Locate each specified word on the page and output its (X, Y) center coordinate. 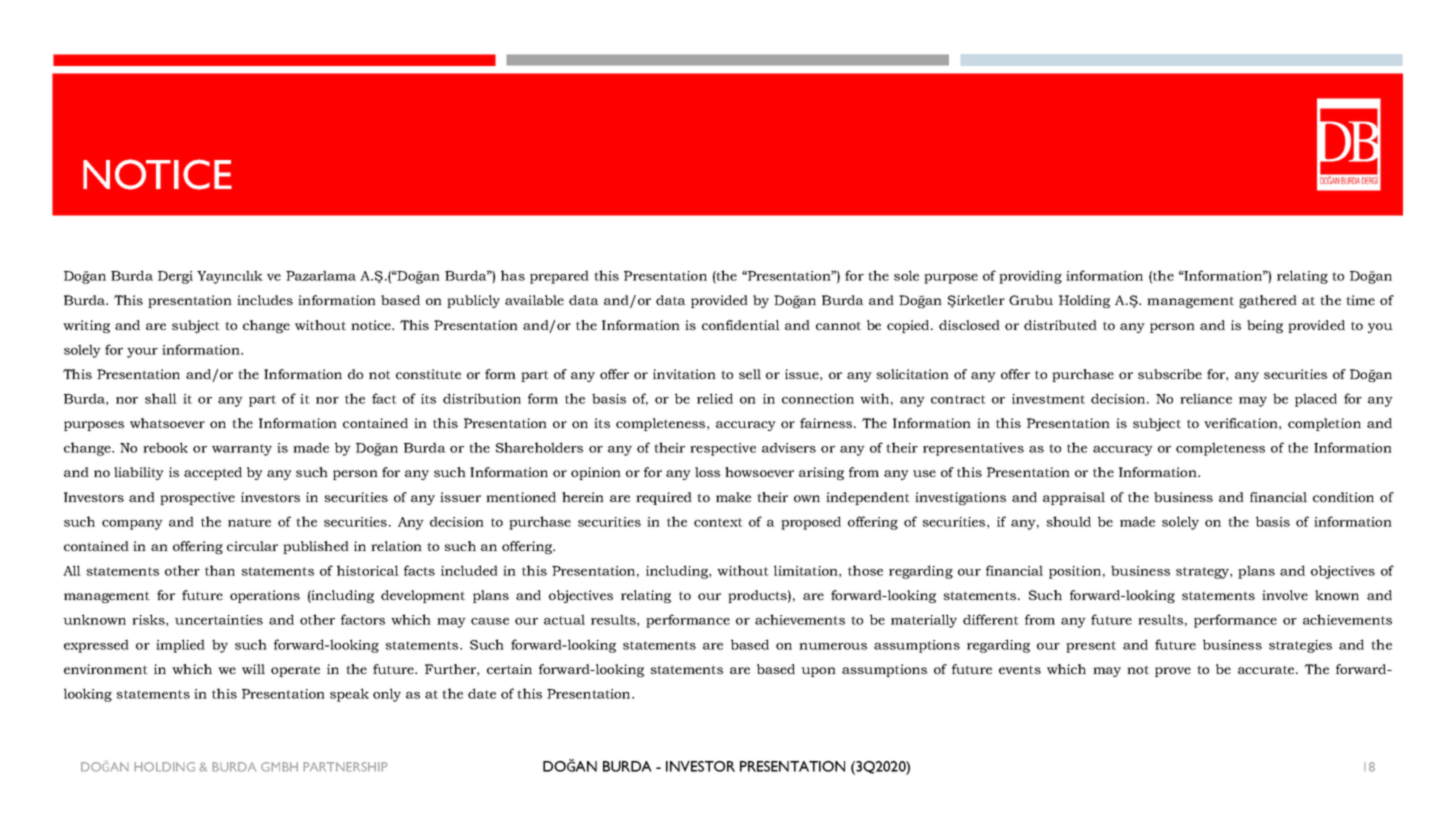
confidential (741, 325)
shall (161, 398)
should (1069, 521)
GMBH (279, 767)
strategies (1300, 646)
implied (180, 646)
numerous (833, 646)
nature (249, 522)
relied (715, 398)
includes (265, 300)
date (482, 693)
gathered (1268, 301)
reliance (1206, 398)
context (718, 522)
